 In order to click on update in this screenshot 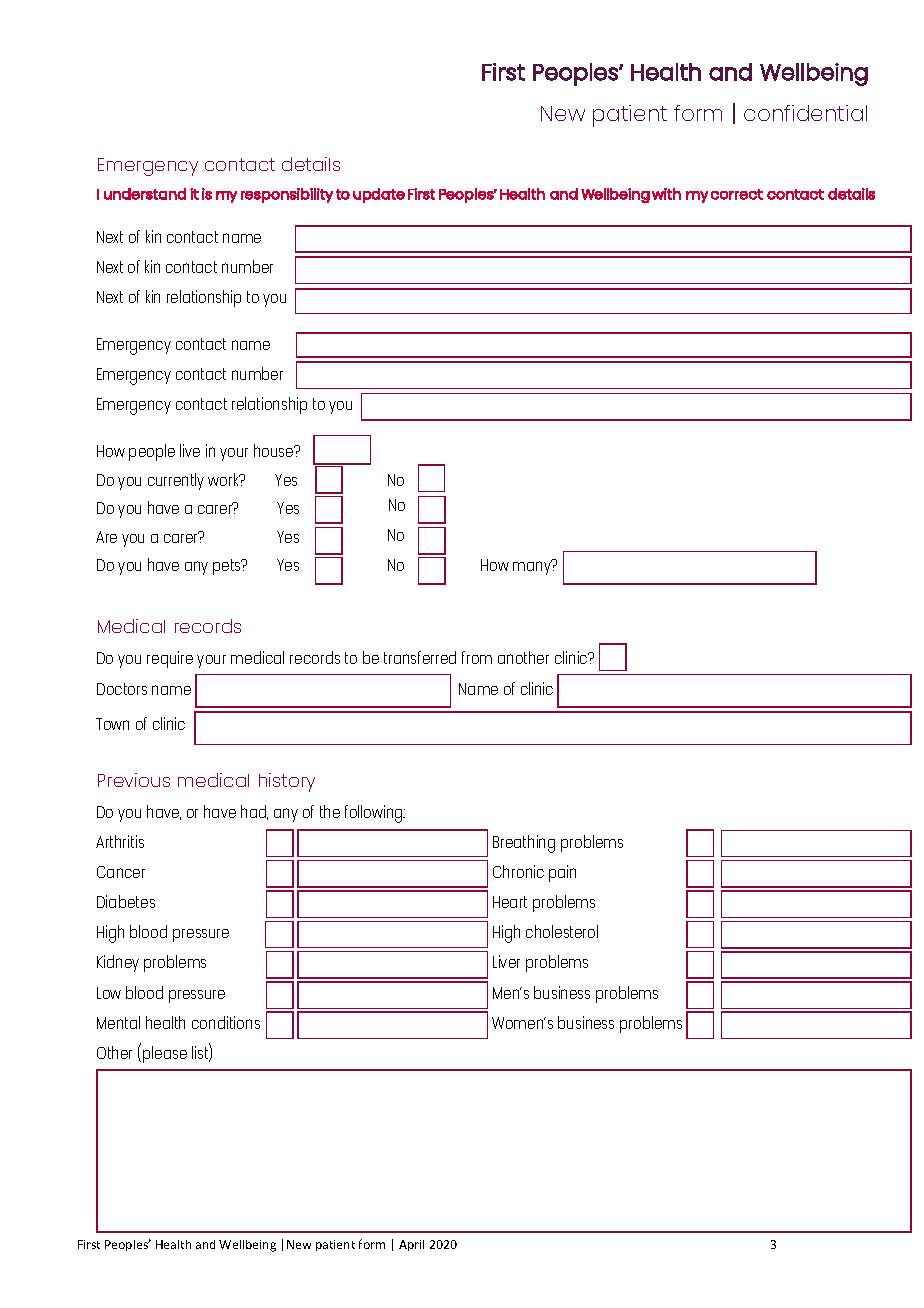, I will do `click(379, 195)`.
